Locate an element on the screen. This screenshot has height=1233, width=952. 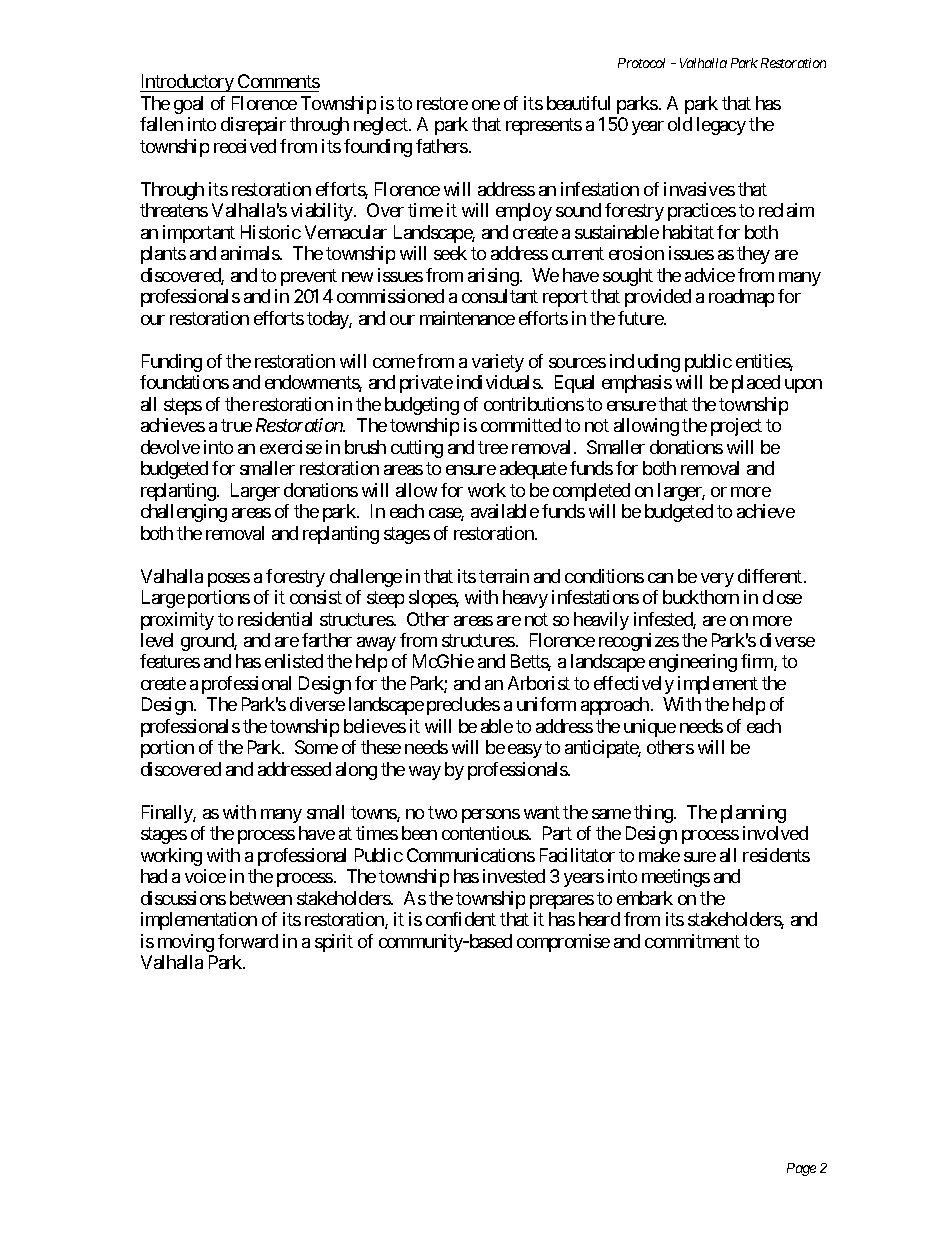
restore is located at coordinates (442, 103).
